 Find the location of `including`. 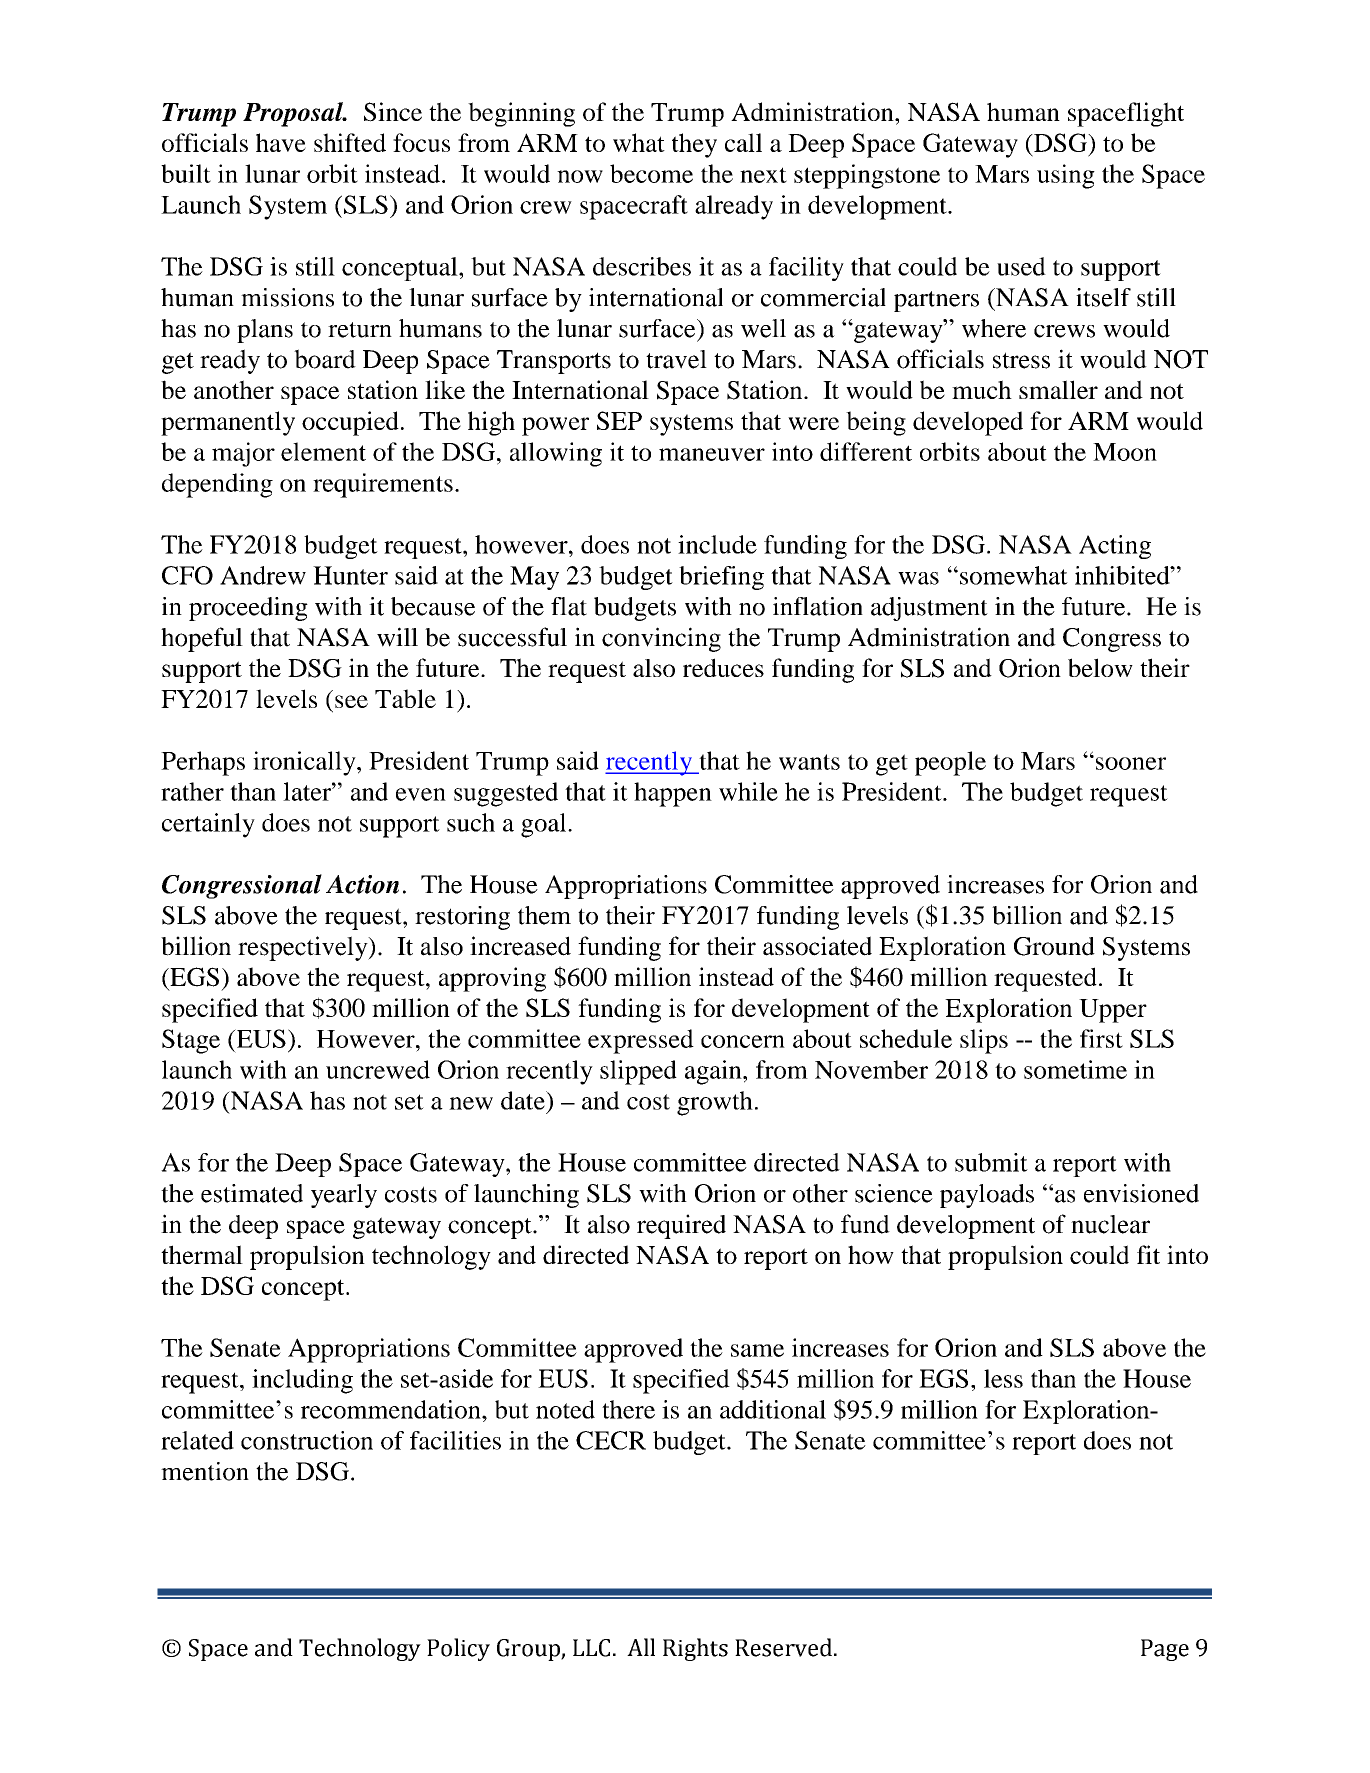

including is located at coordinates (302, 1381).
